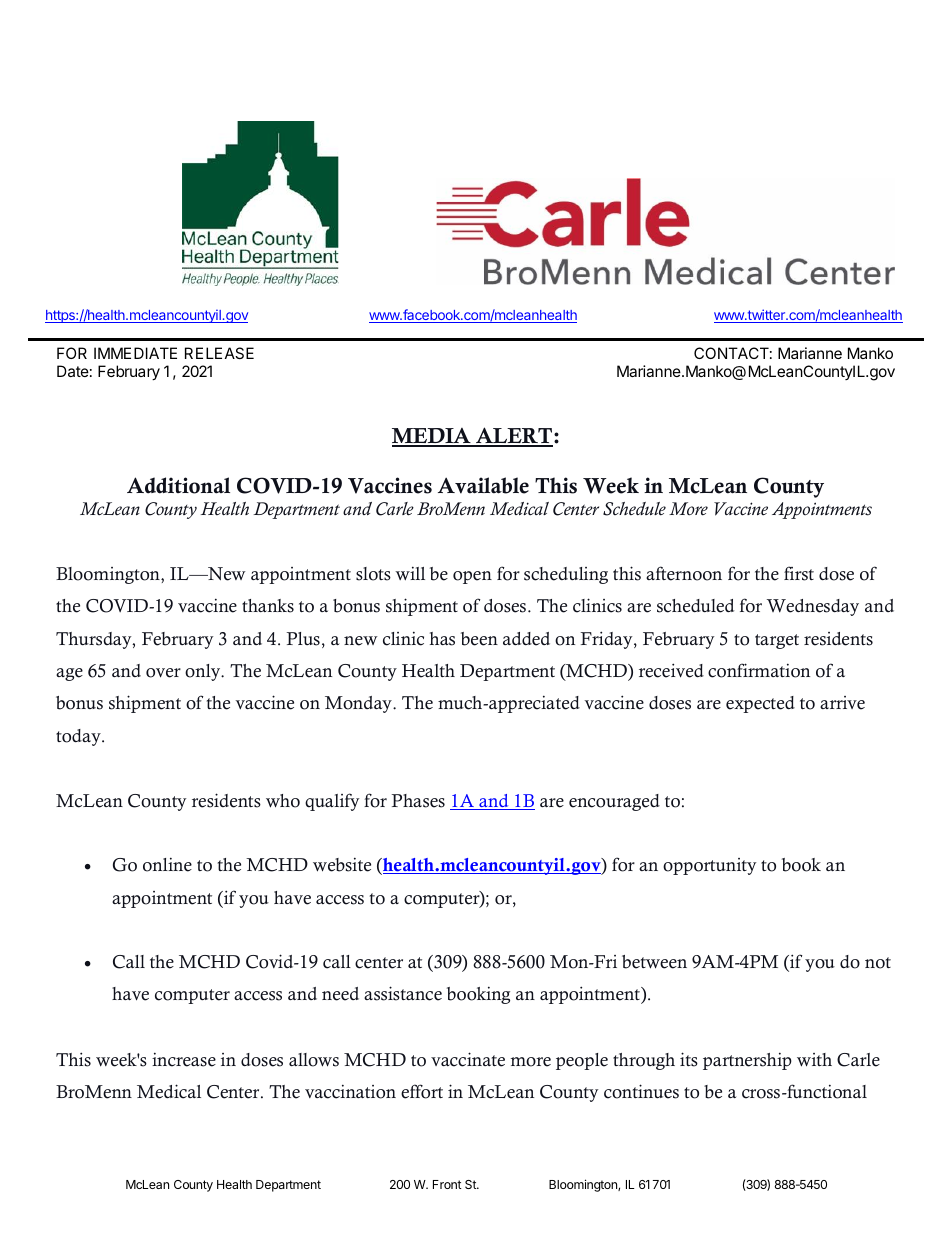  I want to click on opportunity, so click(710, 866).
